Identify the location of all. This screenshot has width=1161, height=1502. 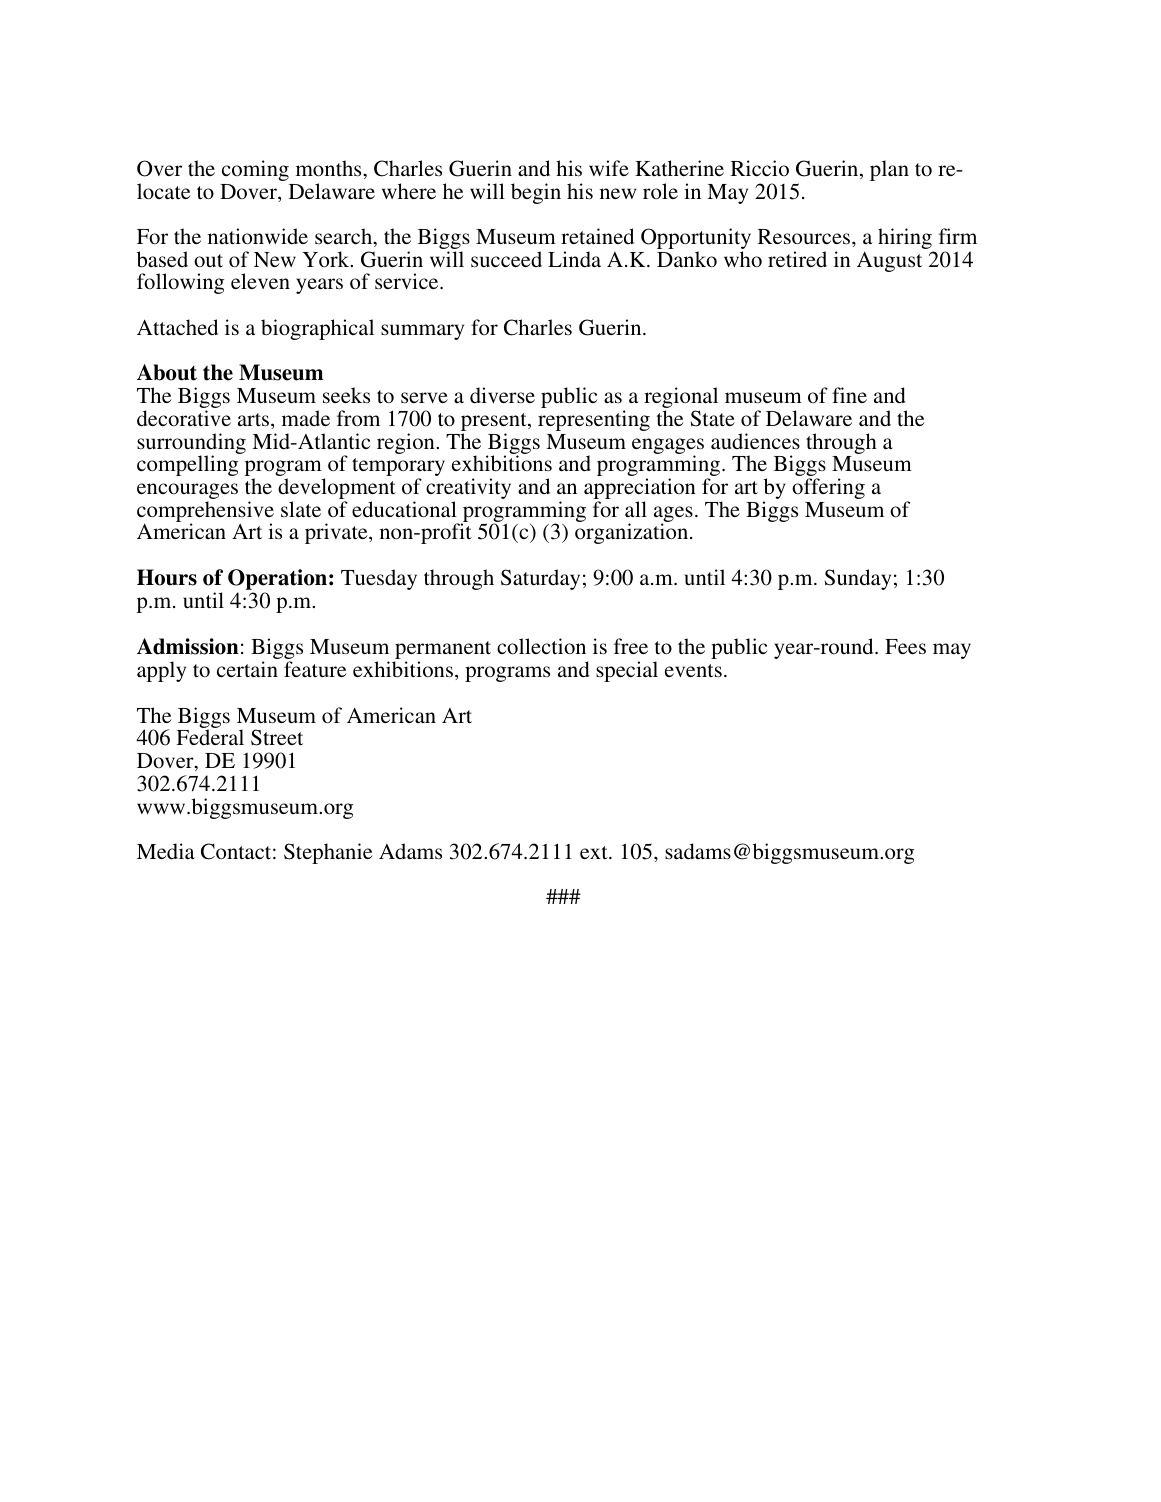
(636, 509).
